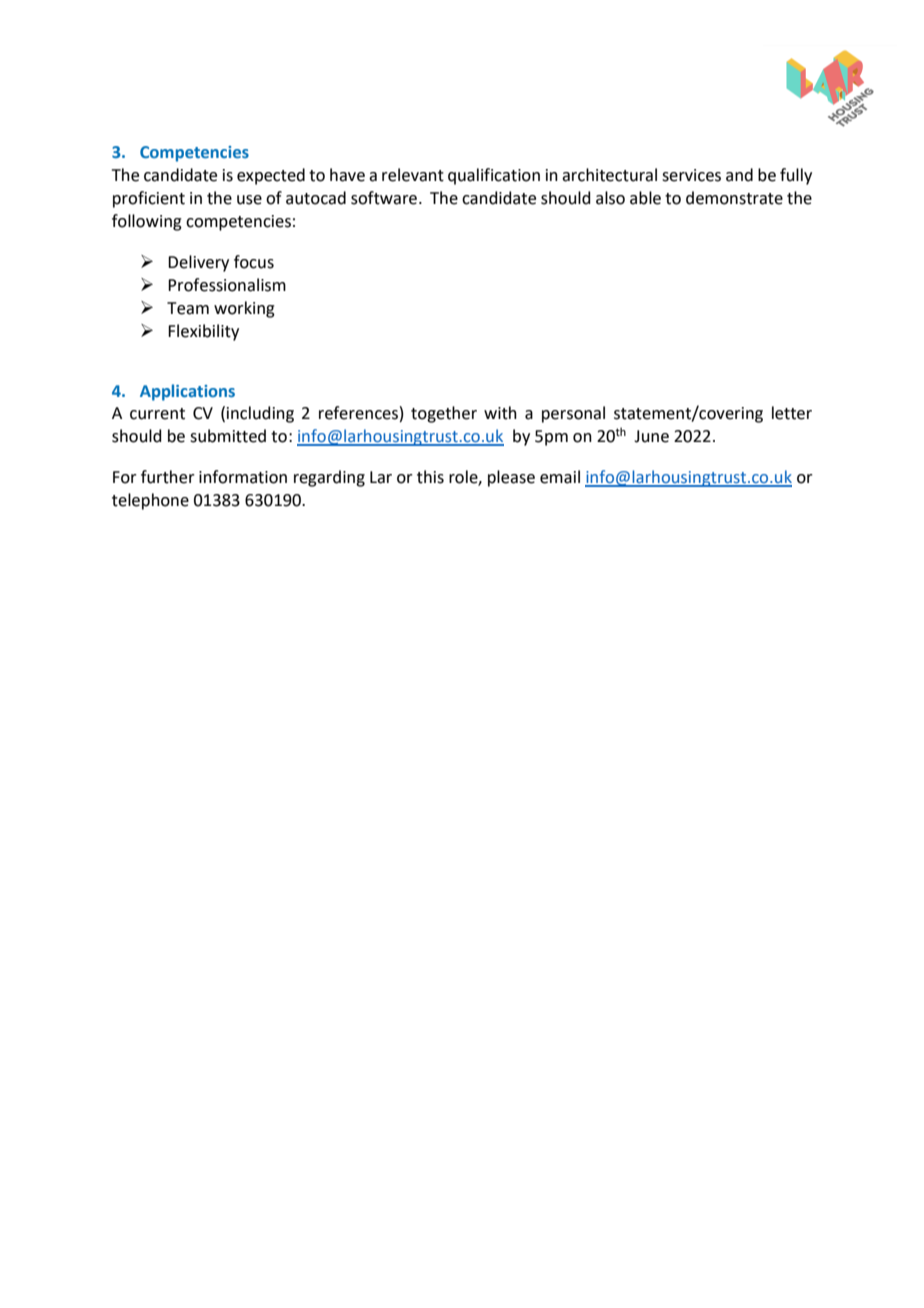 The height and width of the image is (1308, 924). I want to click on expected, so click(271, 176).
